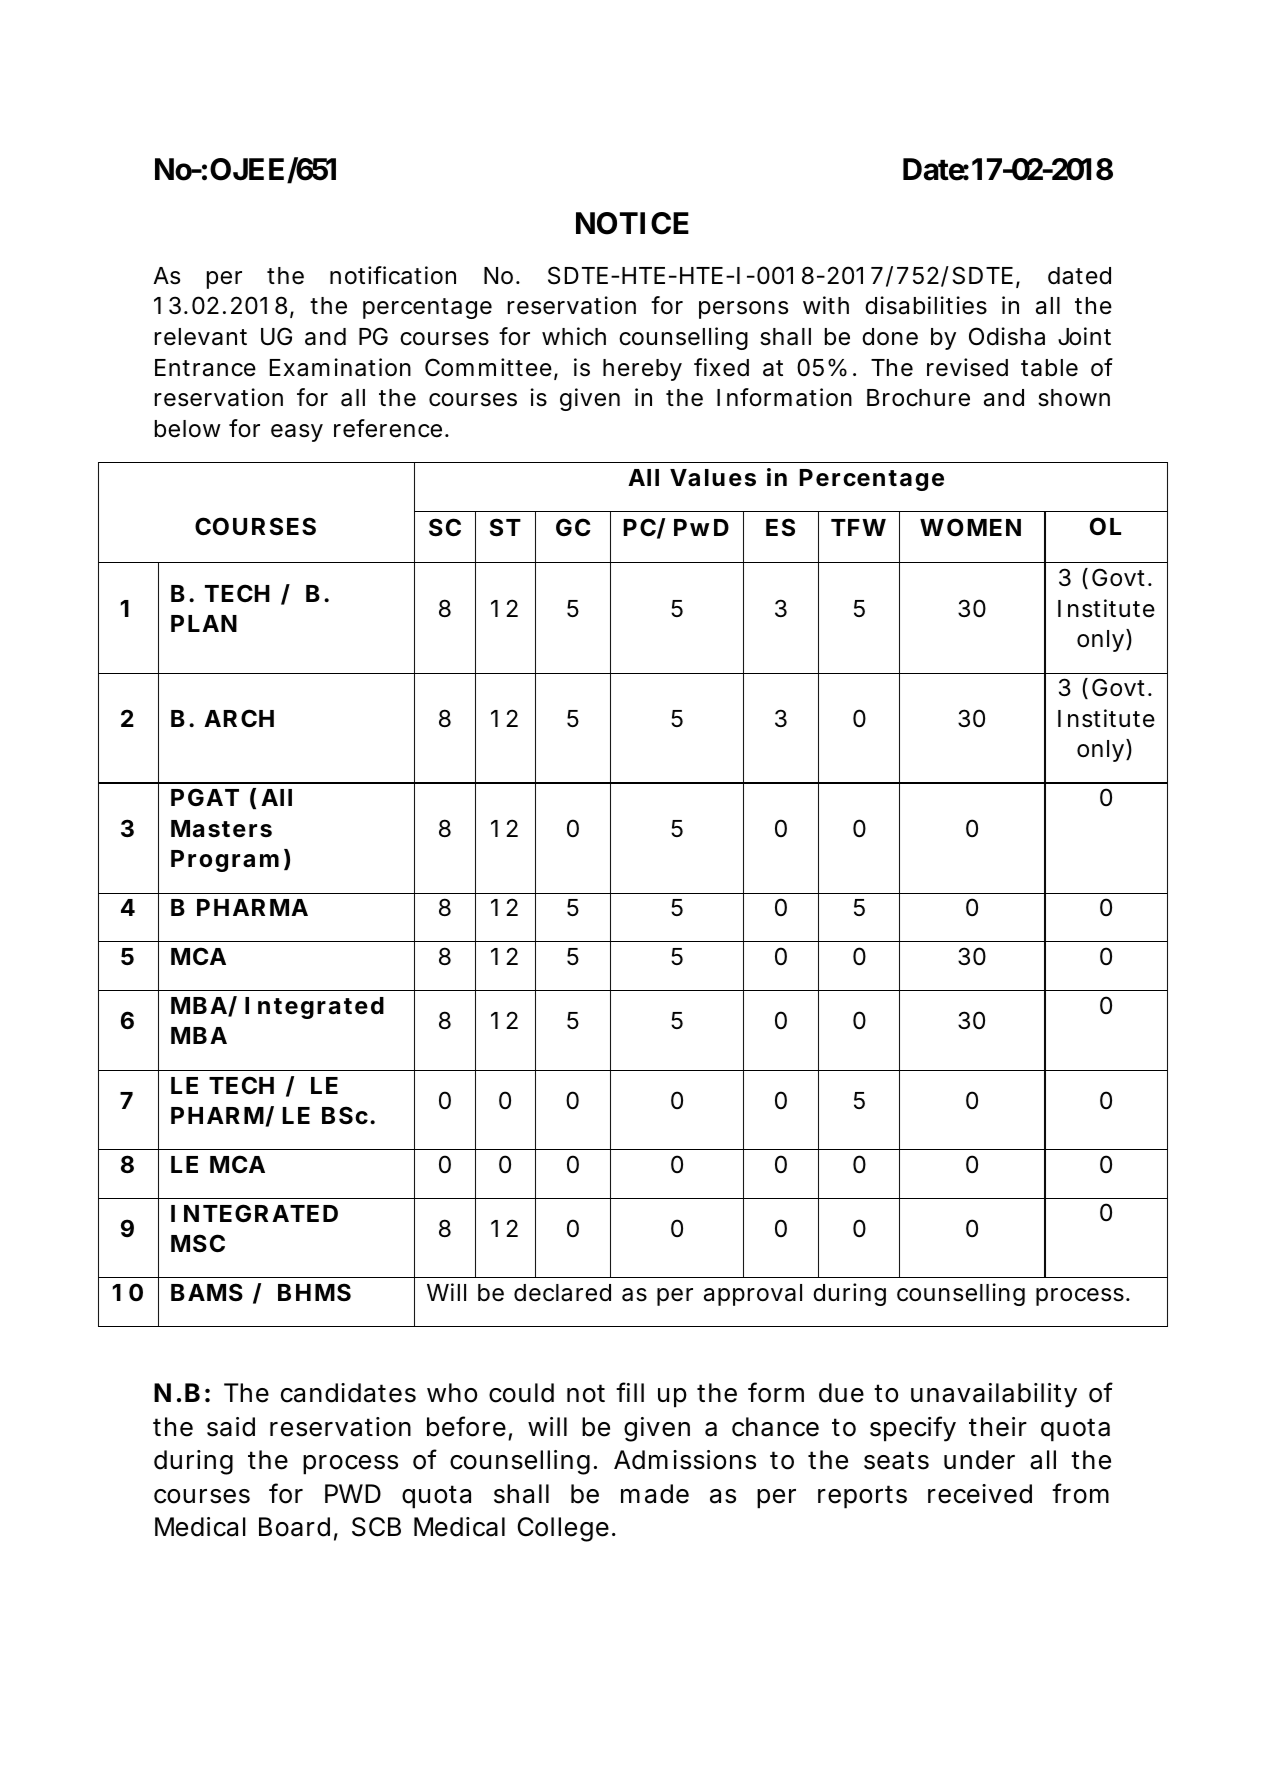  What do you see at coordinates (713, 478) in the screenshot?
I see `Values` at bounding box center [713, 478].
